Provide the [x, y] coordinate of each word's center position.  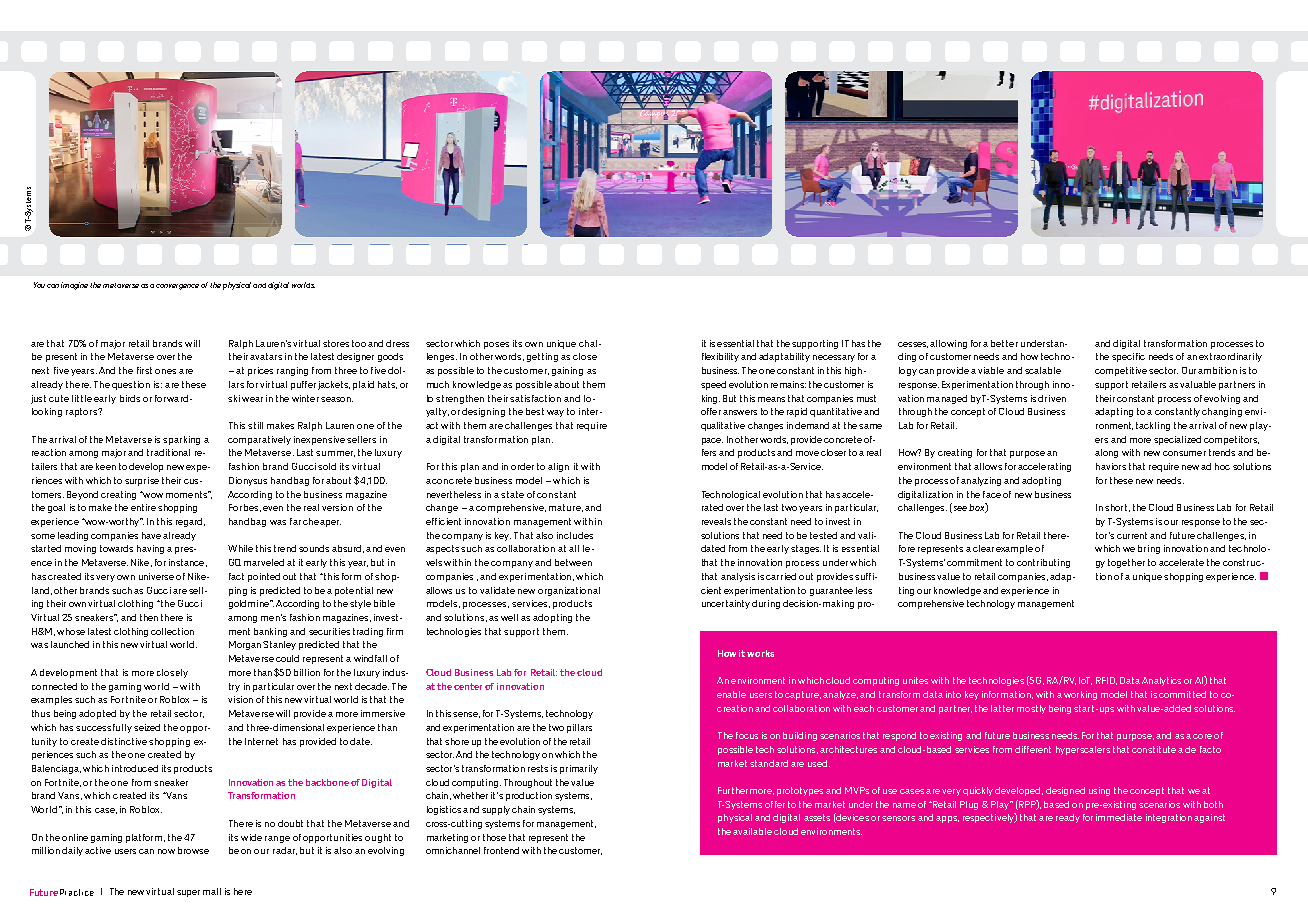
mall [212, 891]
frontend [501, 850]
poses [496, 345]
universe [156, 576]
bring [1149, 549]
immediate [1119, 817]
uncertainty [726, 604]
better [1004, 343]
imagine [74, 286]
